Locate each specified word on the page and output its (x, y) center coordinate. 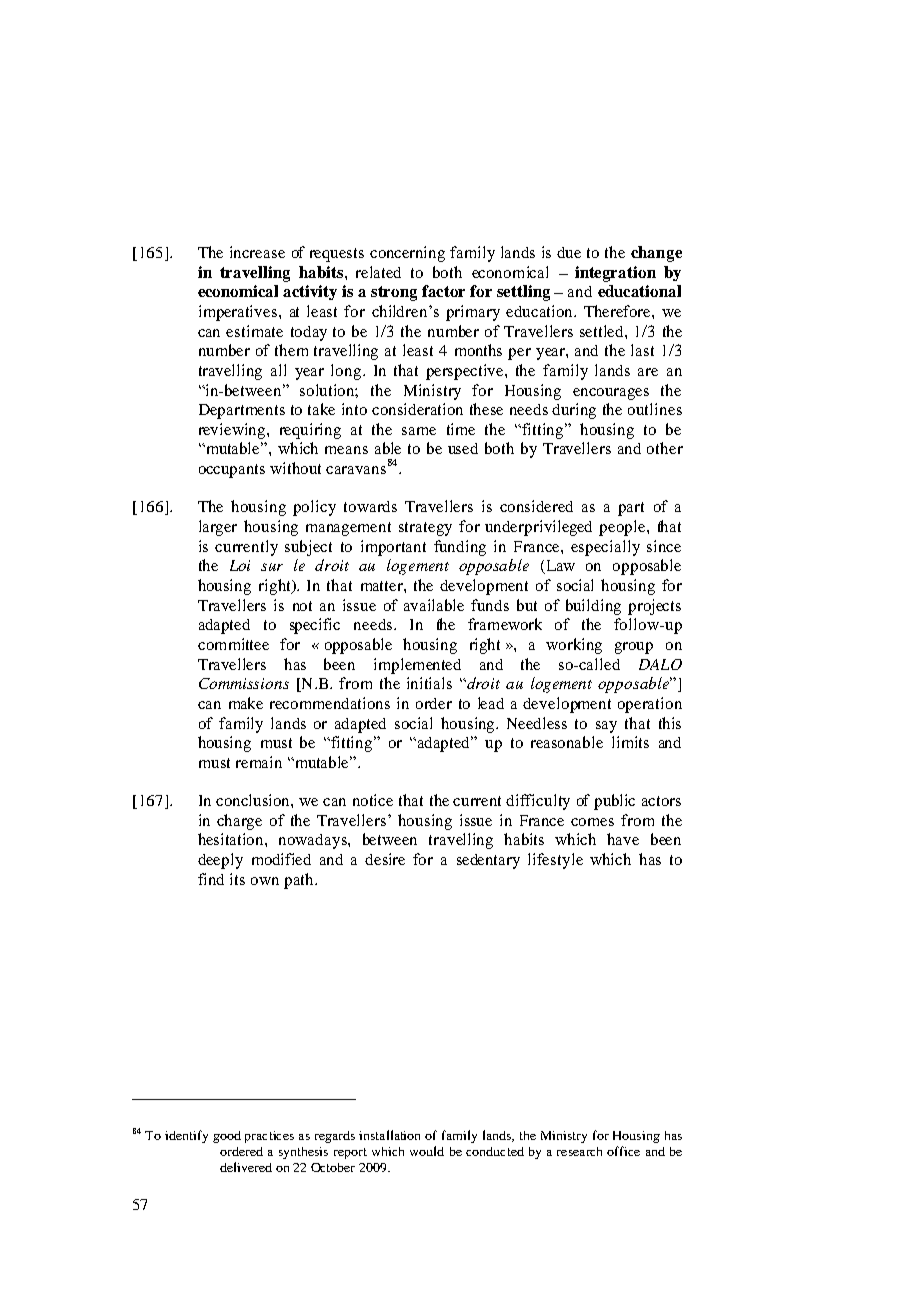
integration (615, 274)
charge (239, 822)
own (265, 881)
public (614, 802)
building (593, 607)
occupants (232, 471)
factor (443, 291)
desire (385, 859)
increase (257, 252)
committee (233, 644)
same (419, 431)
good (227, 1137)
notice (373, 800)
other (665, 448)
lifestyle (555, 861)
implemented (417, 666)
